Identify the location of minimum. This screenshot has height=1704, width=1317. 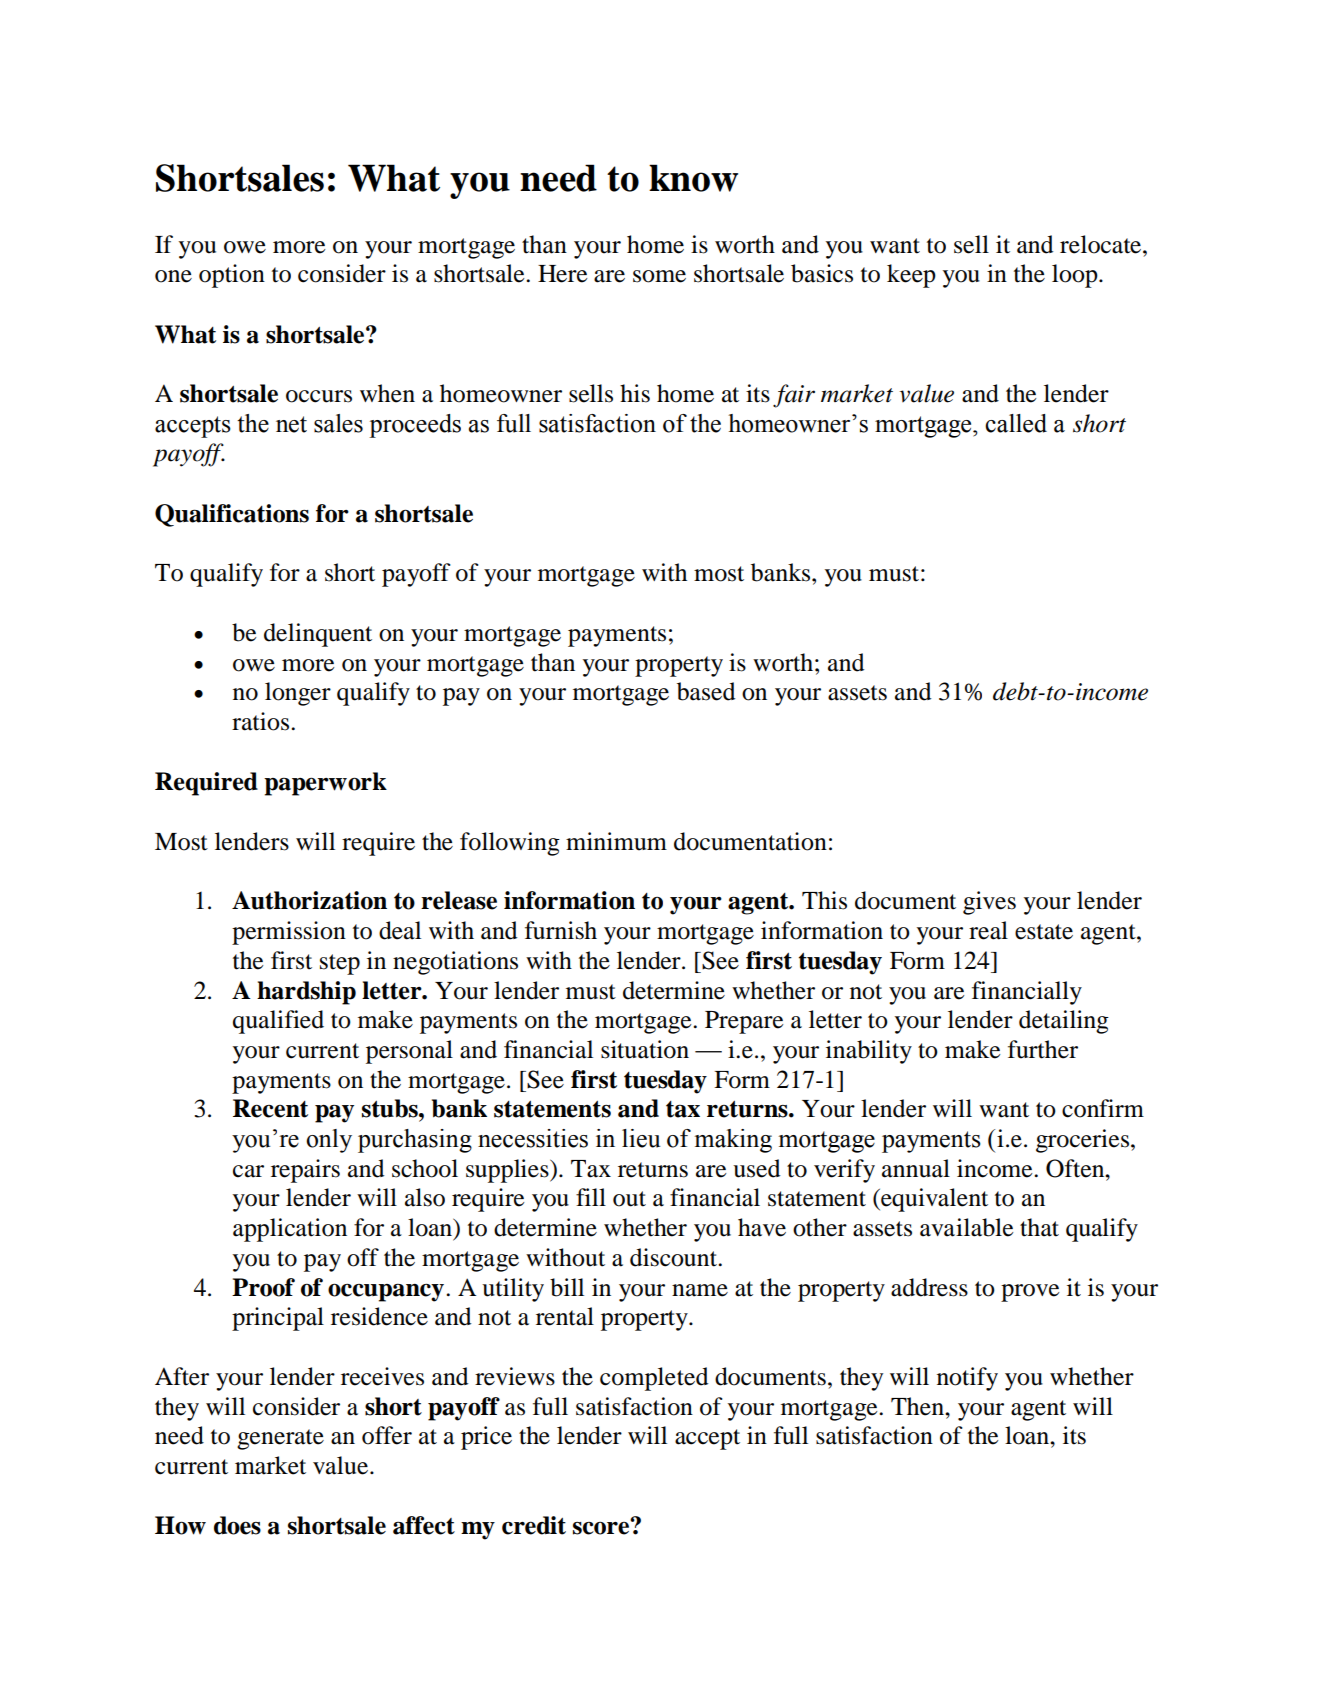
(616, 841).
